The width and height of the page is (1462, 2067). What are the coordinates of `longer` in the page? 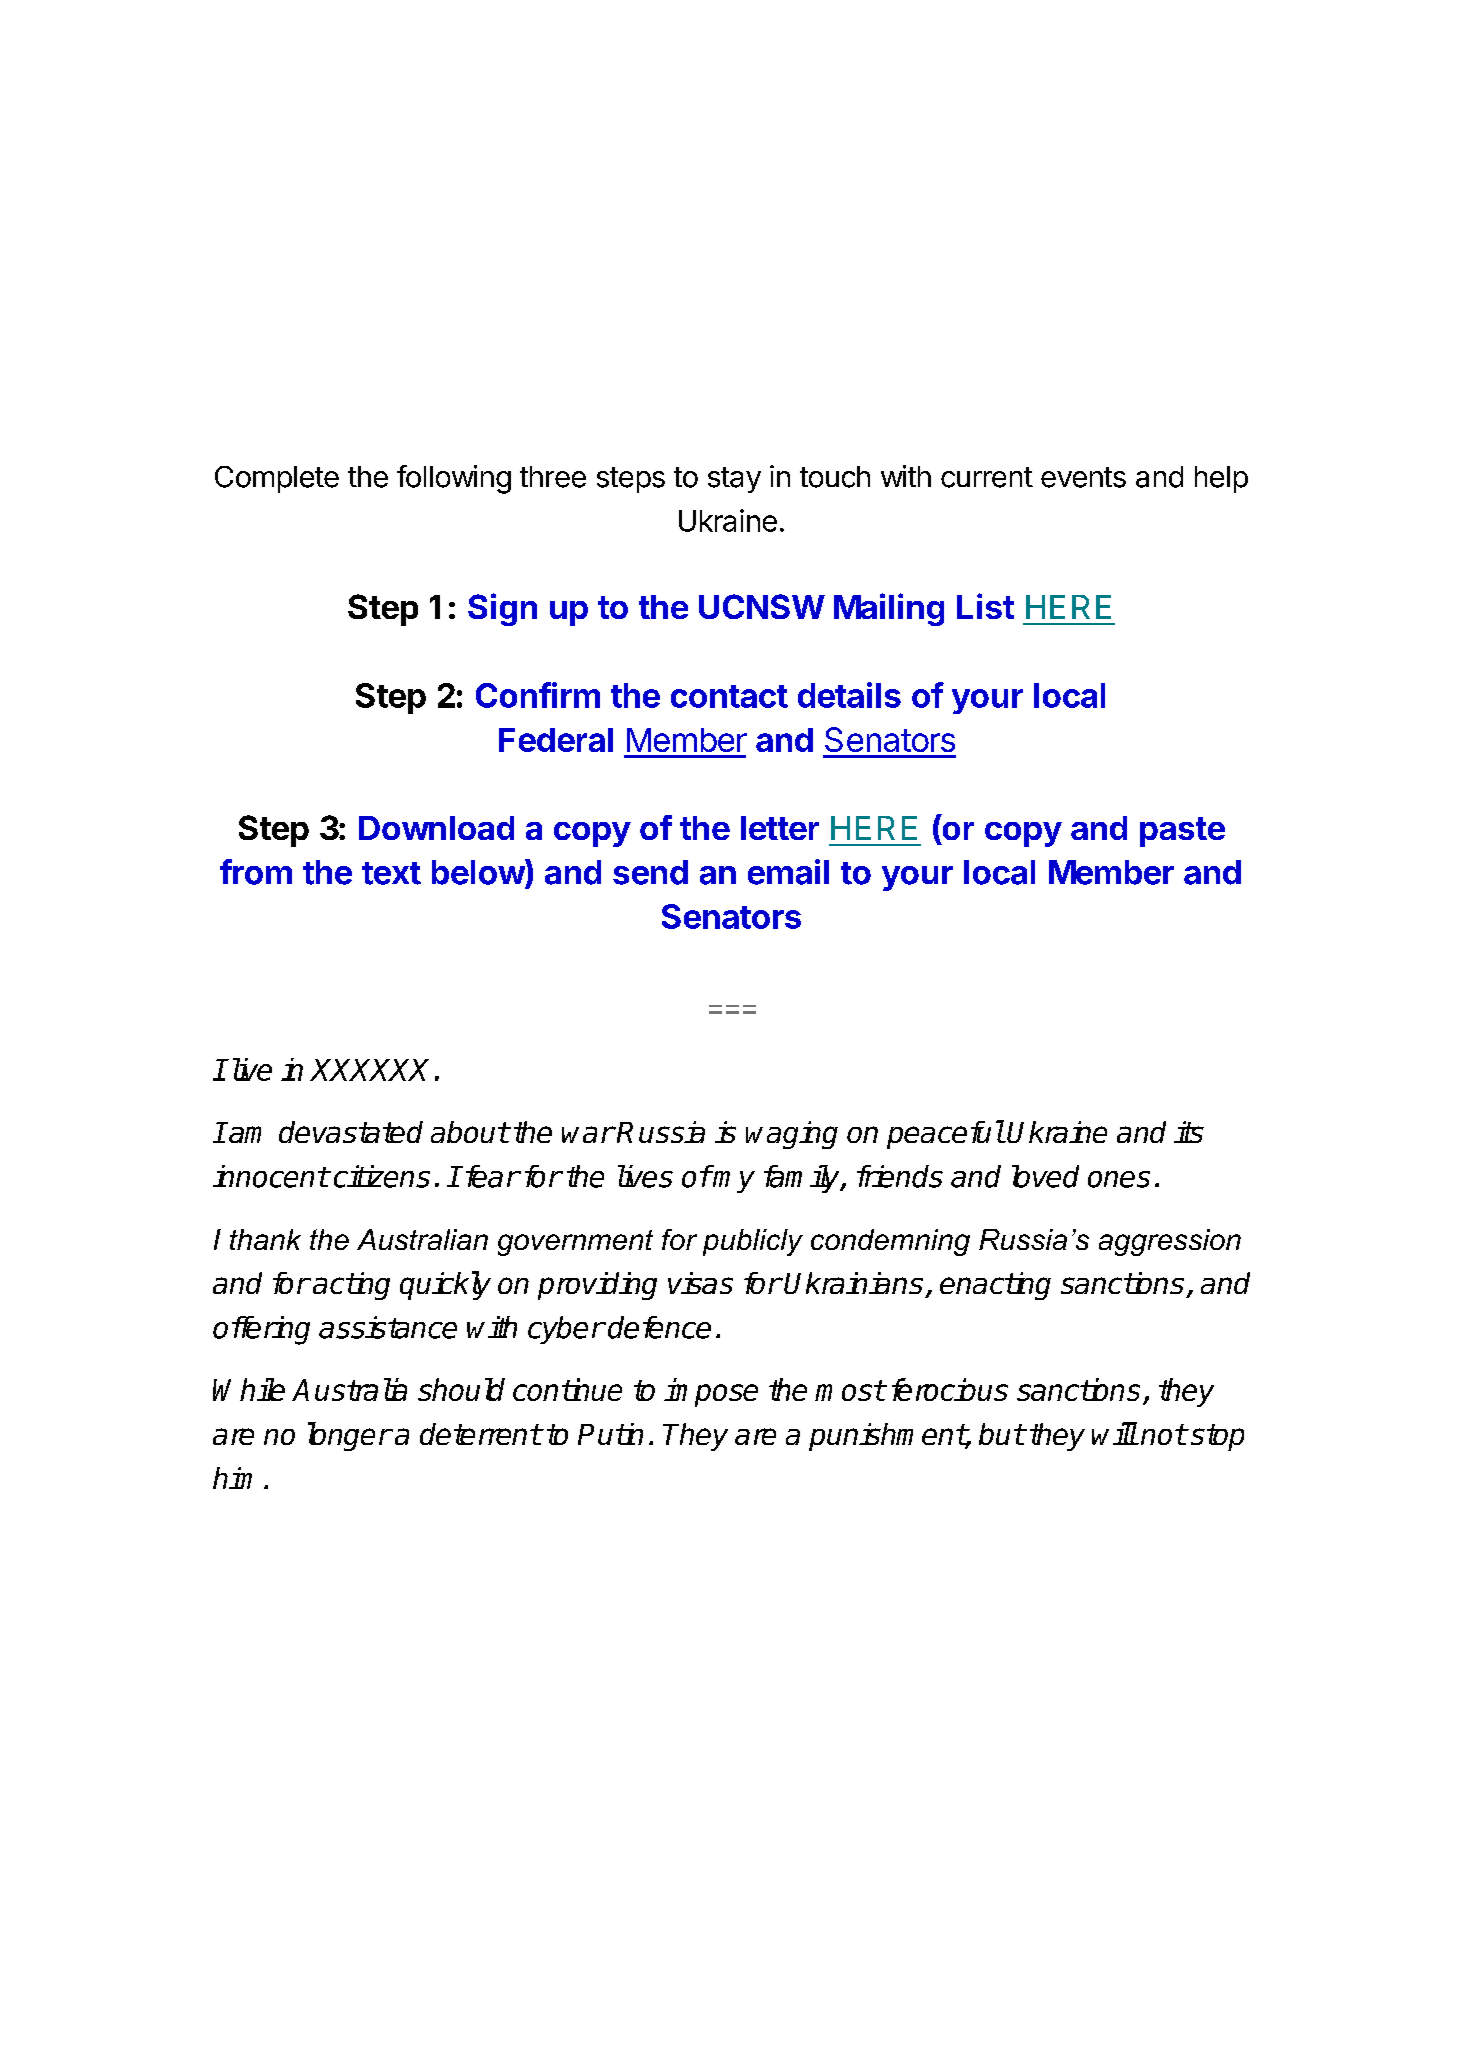 It's located at (349, 1436).
